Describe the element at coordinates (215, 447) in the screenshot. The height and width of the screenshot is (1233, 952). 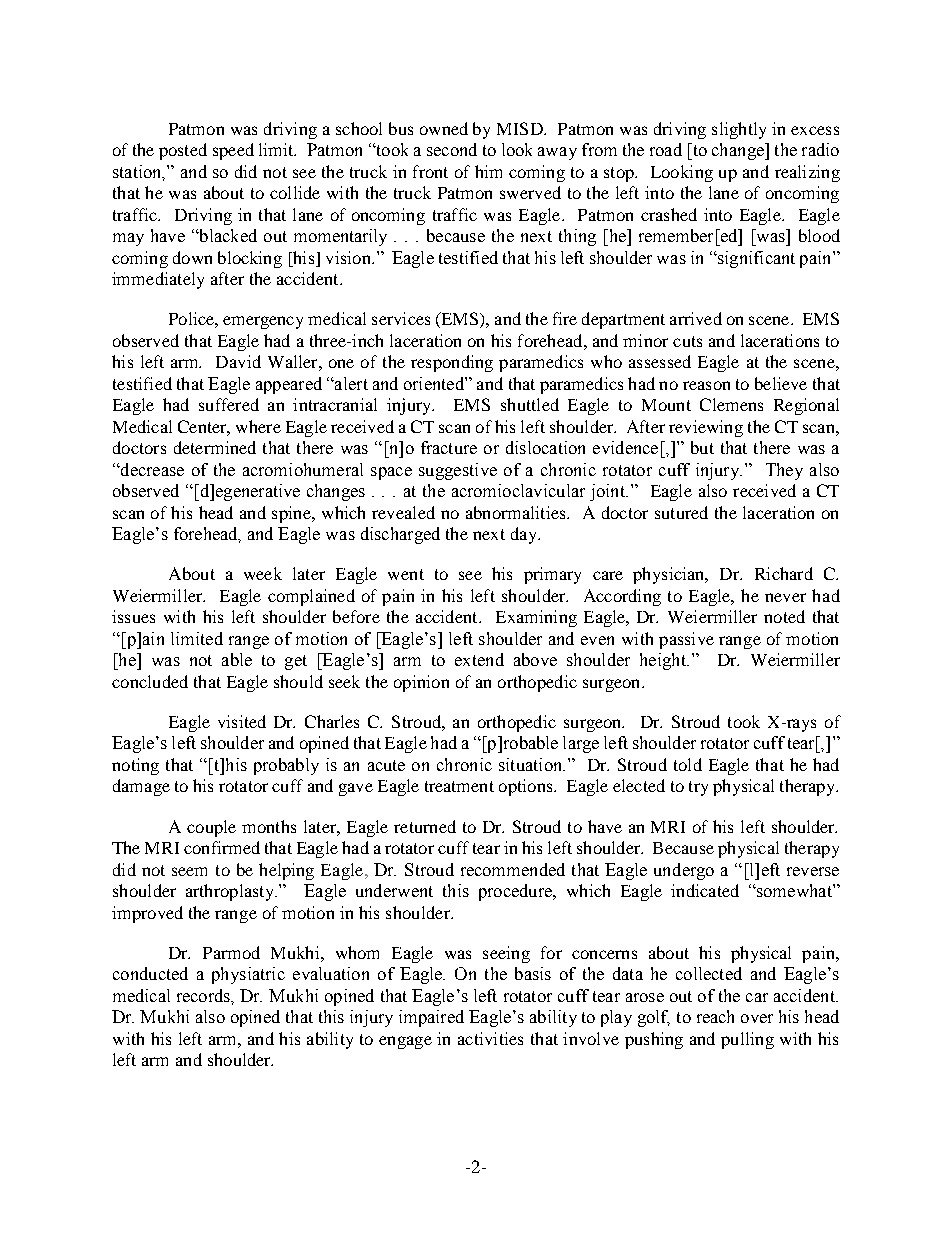
I see `determined` at that location.
